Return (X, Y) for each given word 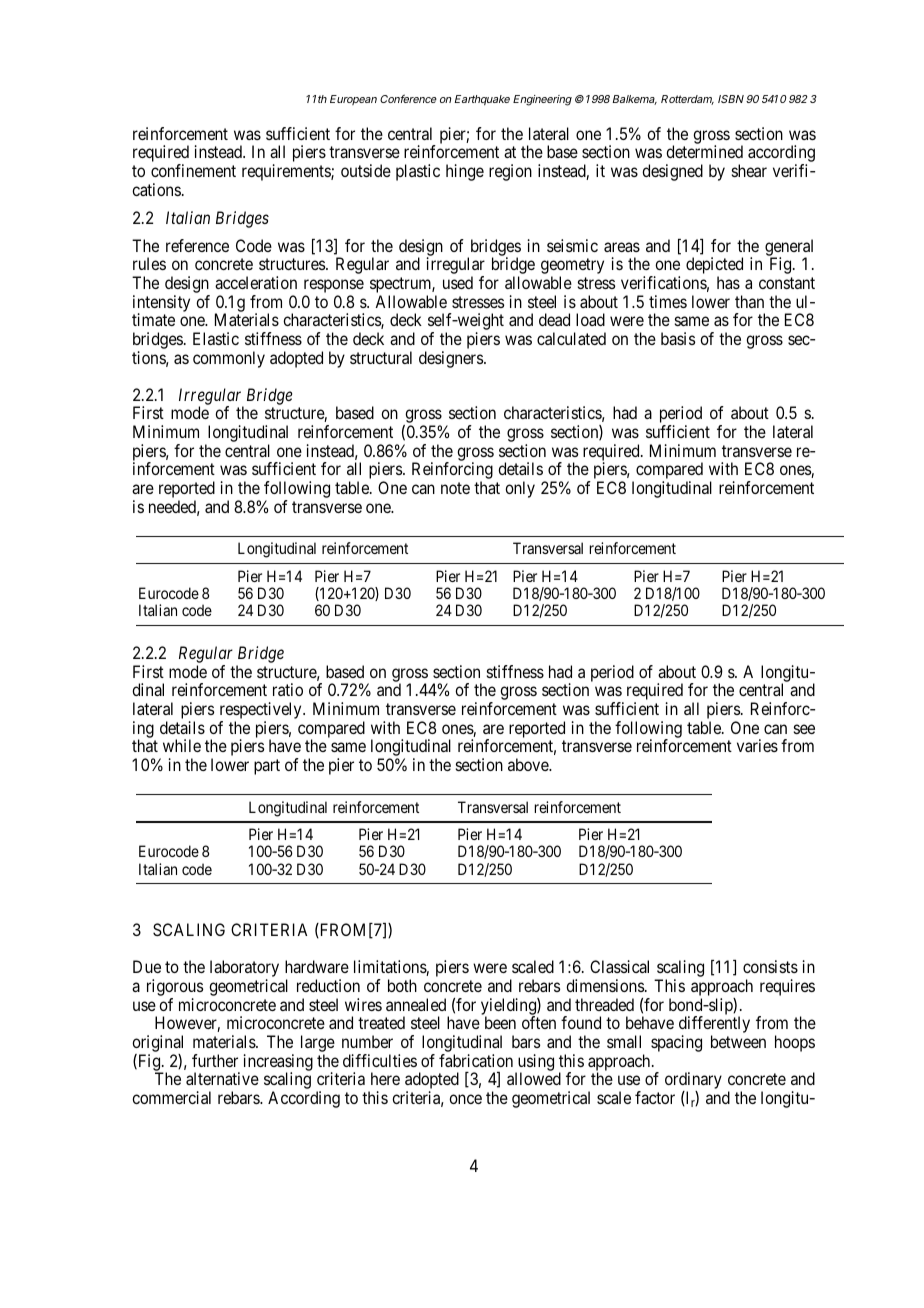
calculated (571, 338)
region (510, 172)
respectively (262, 712)
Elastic (216, 338)
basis (678, 338)
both (402, 985)
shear (749, 170)
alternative (222, 1078)
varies (757, 745)
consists (770, 966)
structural (381, 357)
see (804, 729)
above (529, 764)
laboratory (244, 970)
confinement (193, 170)
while (182, 745)
